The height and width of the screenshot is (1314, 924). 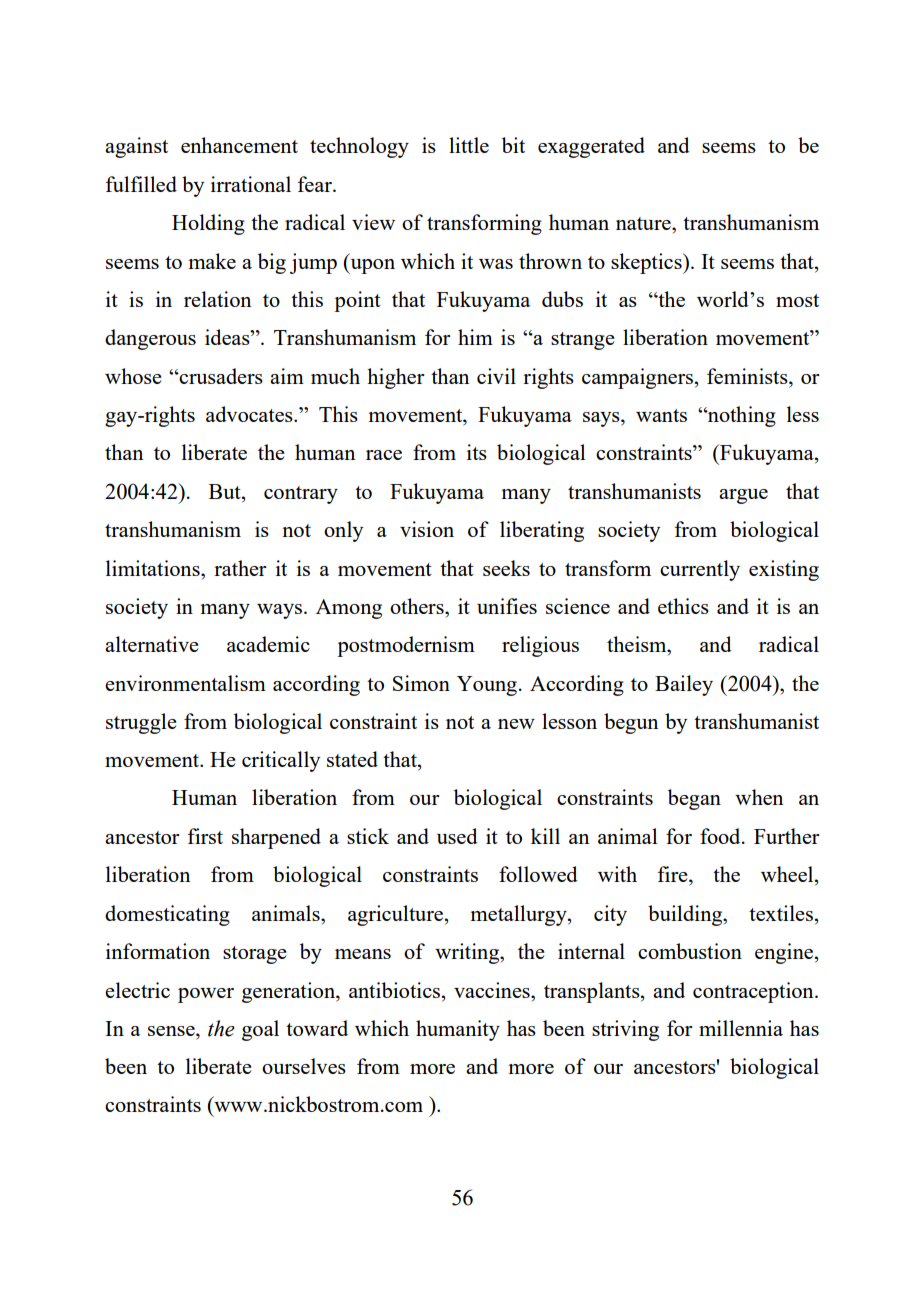 What do you see at coordinates (469, 145) in the screenshot?
I see `little` at bounding box center [469, 145].
